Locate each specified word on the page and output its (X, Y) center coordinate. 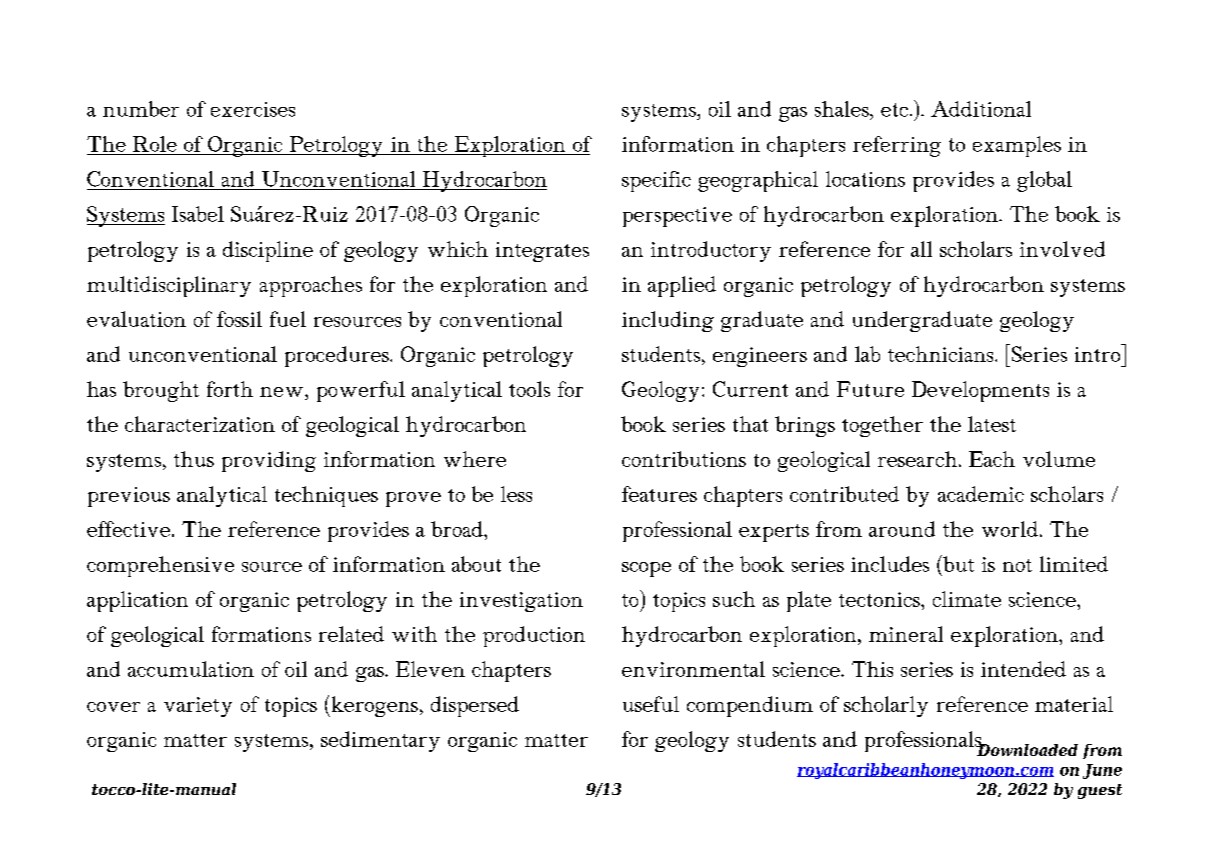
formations (261, 634)
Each (992, 459)
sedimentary (380, 741)
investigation (521, 602)
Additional (981, 109)
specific (656, 181)
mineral (906, 634)
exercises (253, 109)
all (921, 249)
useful (651, 704)
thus (194, 459)
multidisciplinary (169, 286)
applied (682, 286)
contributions (684, 459)
